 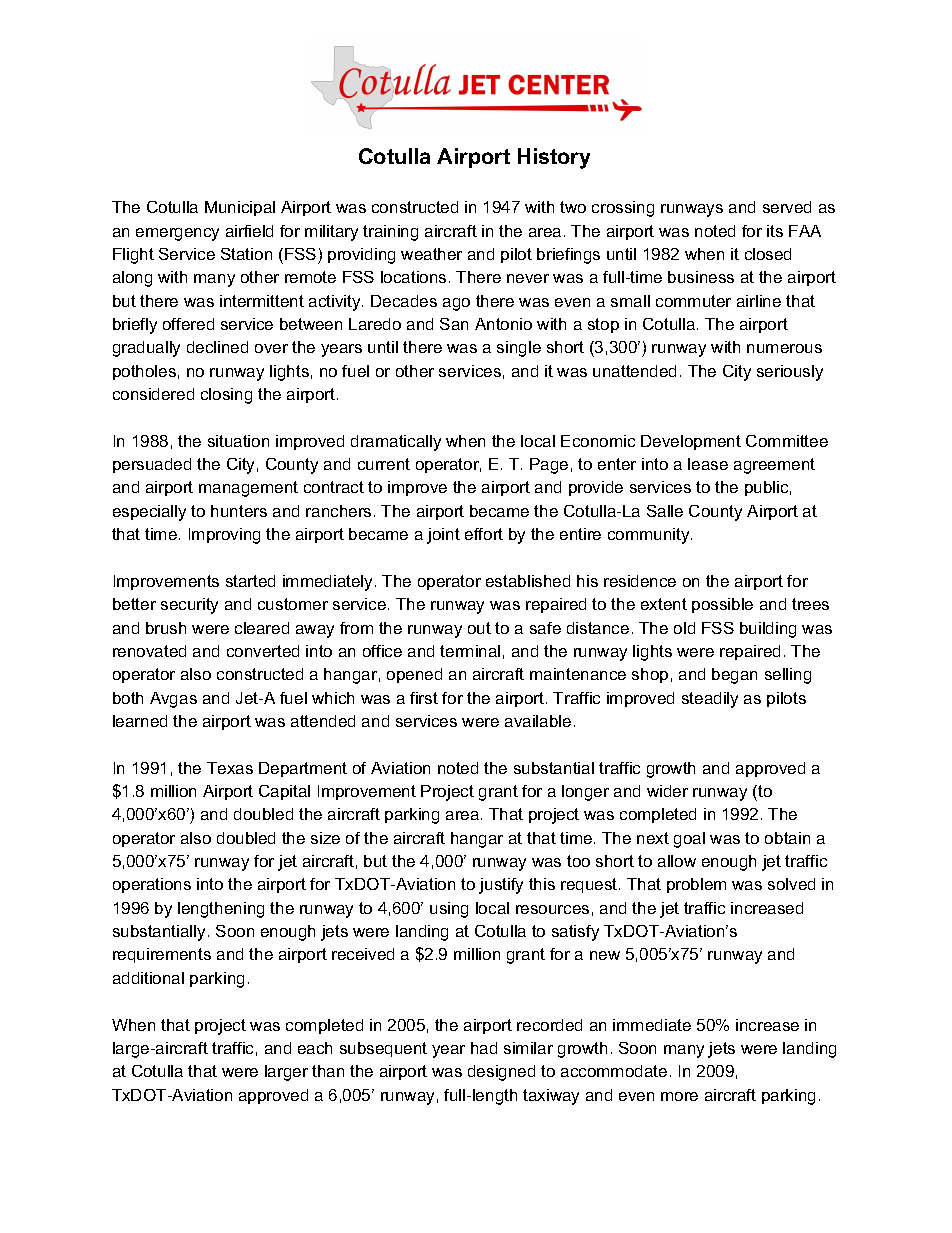 What do you see at coordinates (189, 606) in the page?
I see `security` at bounding box center [189, 606].
